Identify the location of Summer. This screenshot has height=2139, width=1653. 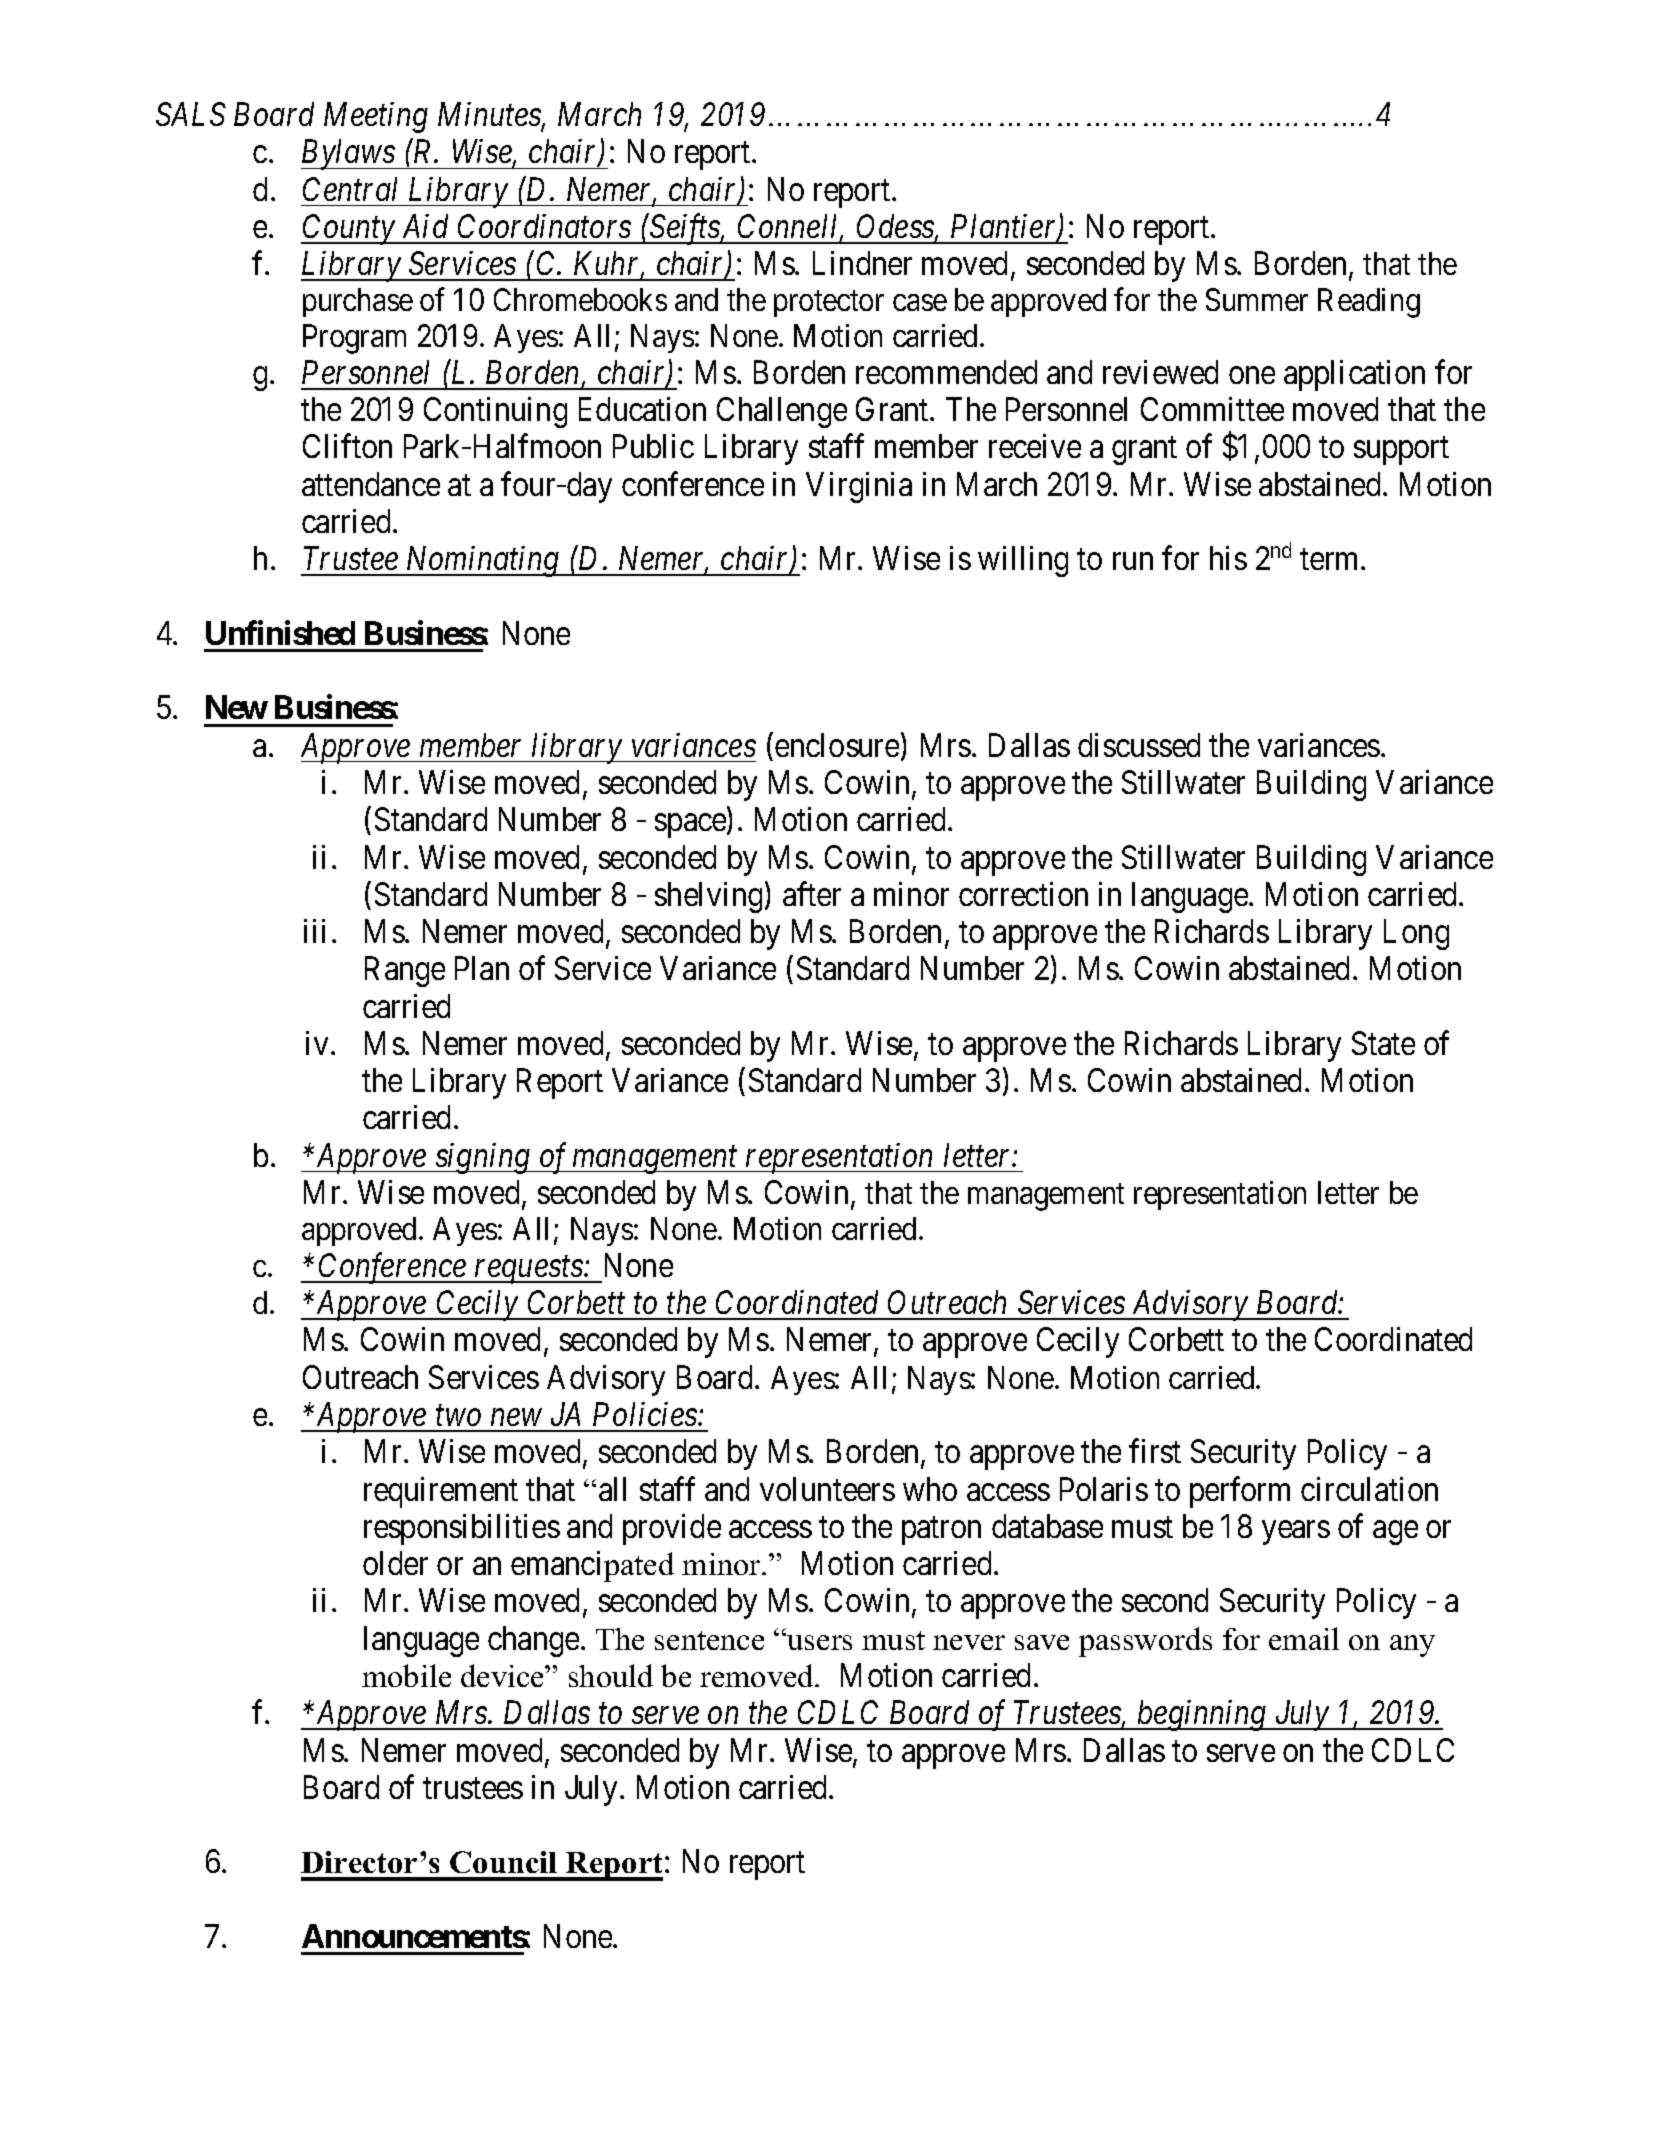
(1257, 299).
